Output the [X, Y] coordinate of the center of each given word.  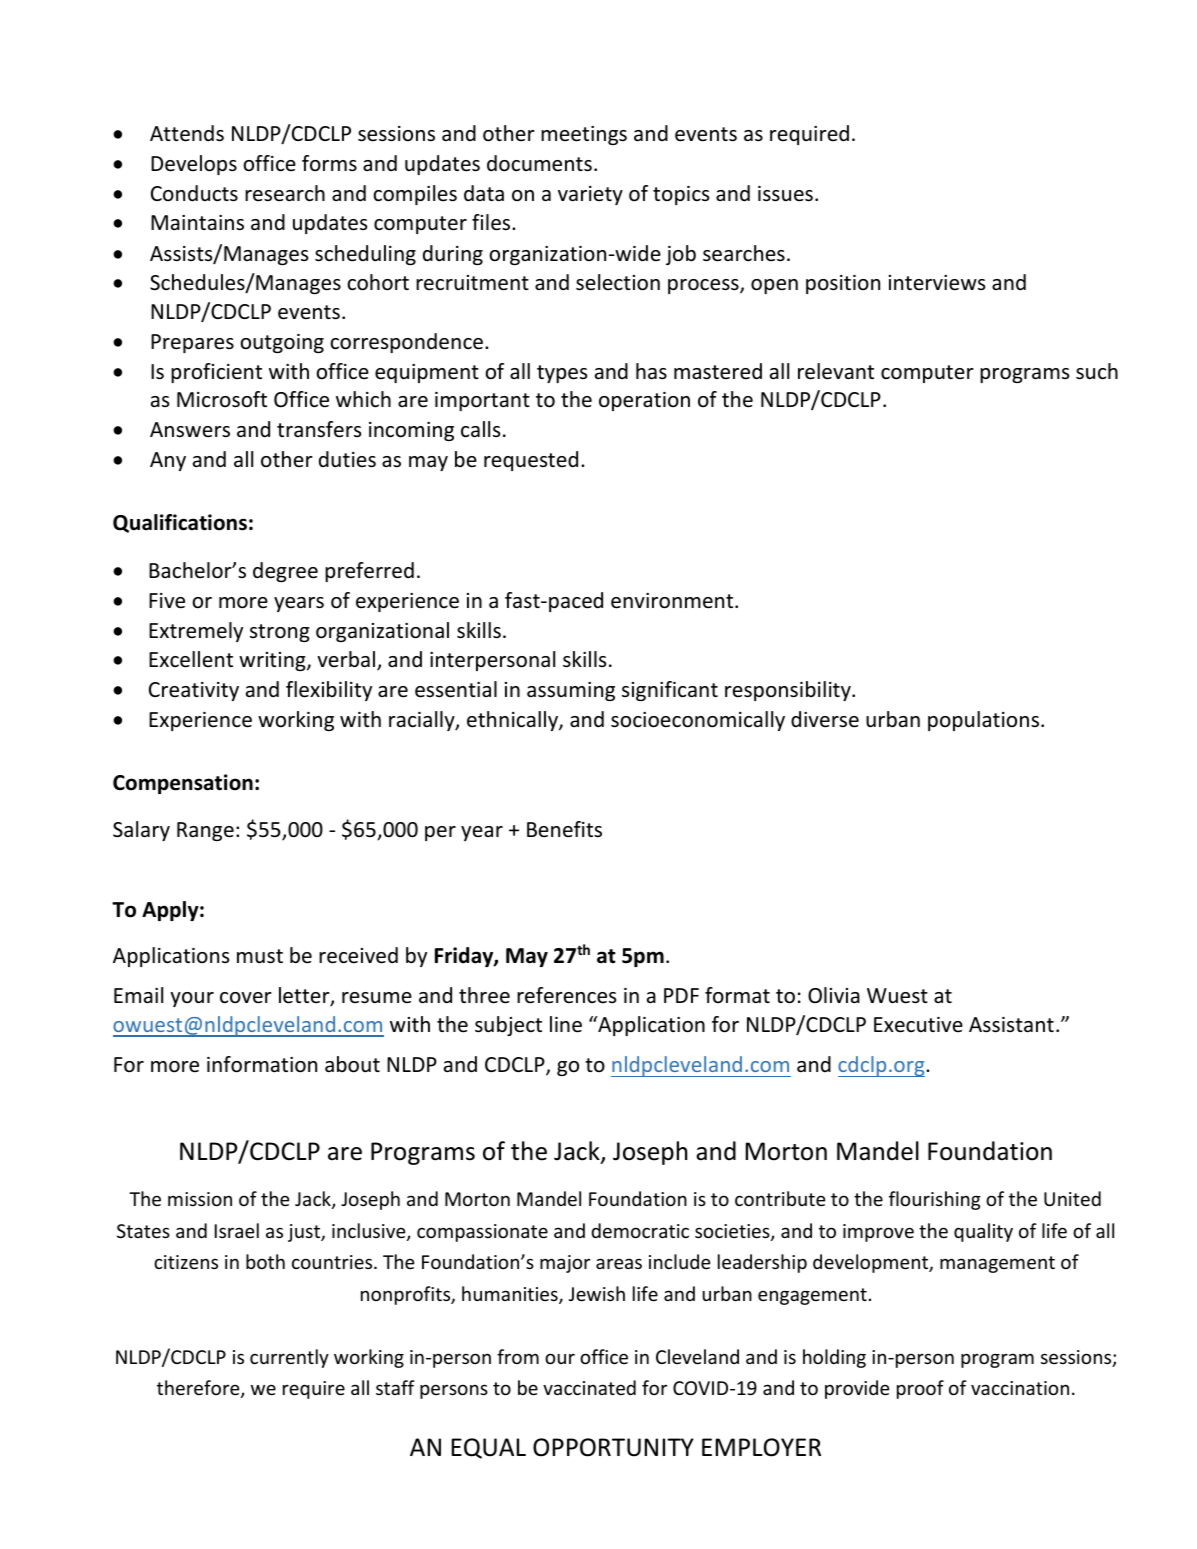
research [285, 193]
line [566, 1024]
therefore [199, 1389]
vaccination [1020, 1388]
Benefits [564, 829]
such [1097, 371]
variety [590, 195]
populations [983, 721]
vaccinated [589, 1387]
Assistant [1011, 1025]
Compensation [183, 784]
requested [531, 461]
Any [168, 461]
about [352, 1064]
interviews [937, 283]
